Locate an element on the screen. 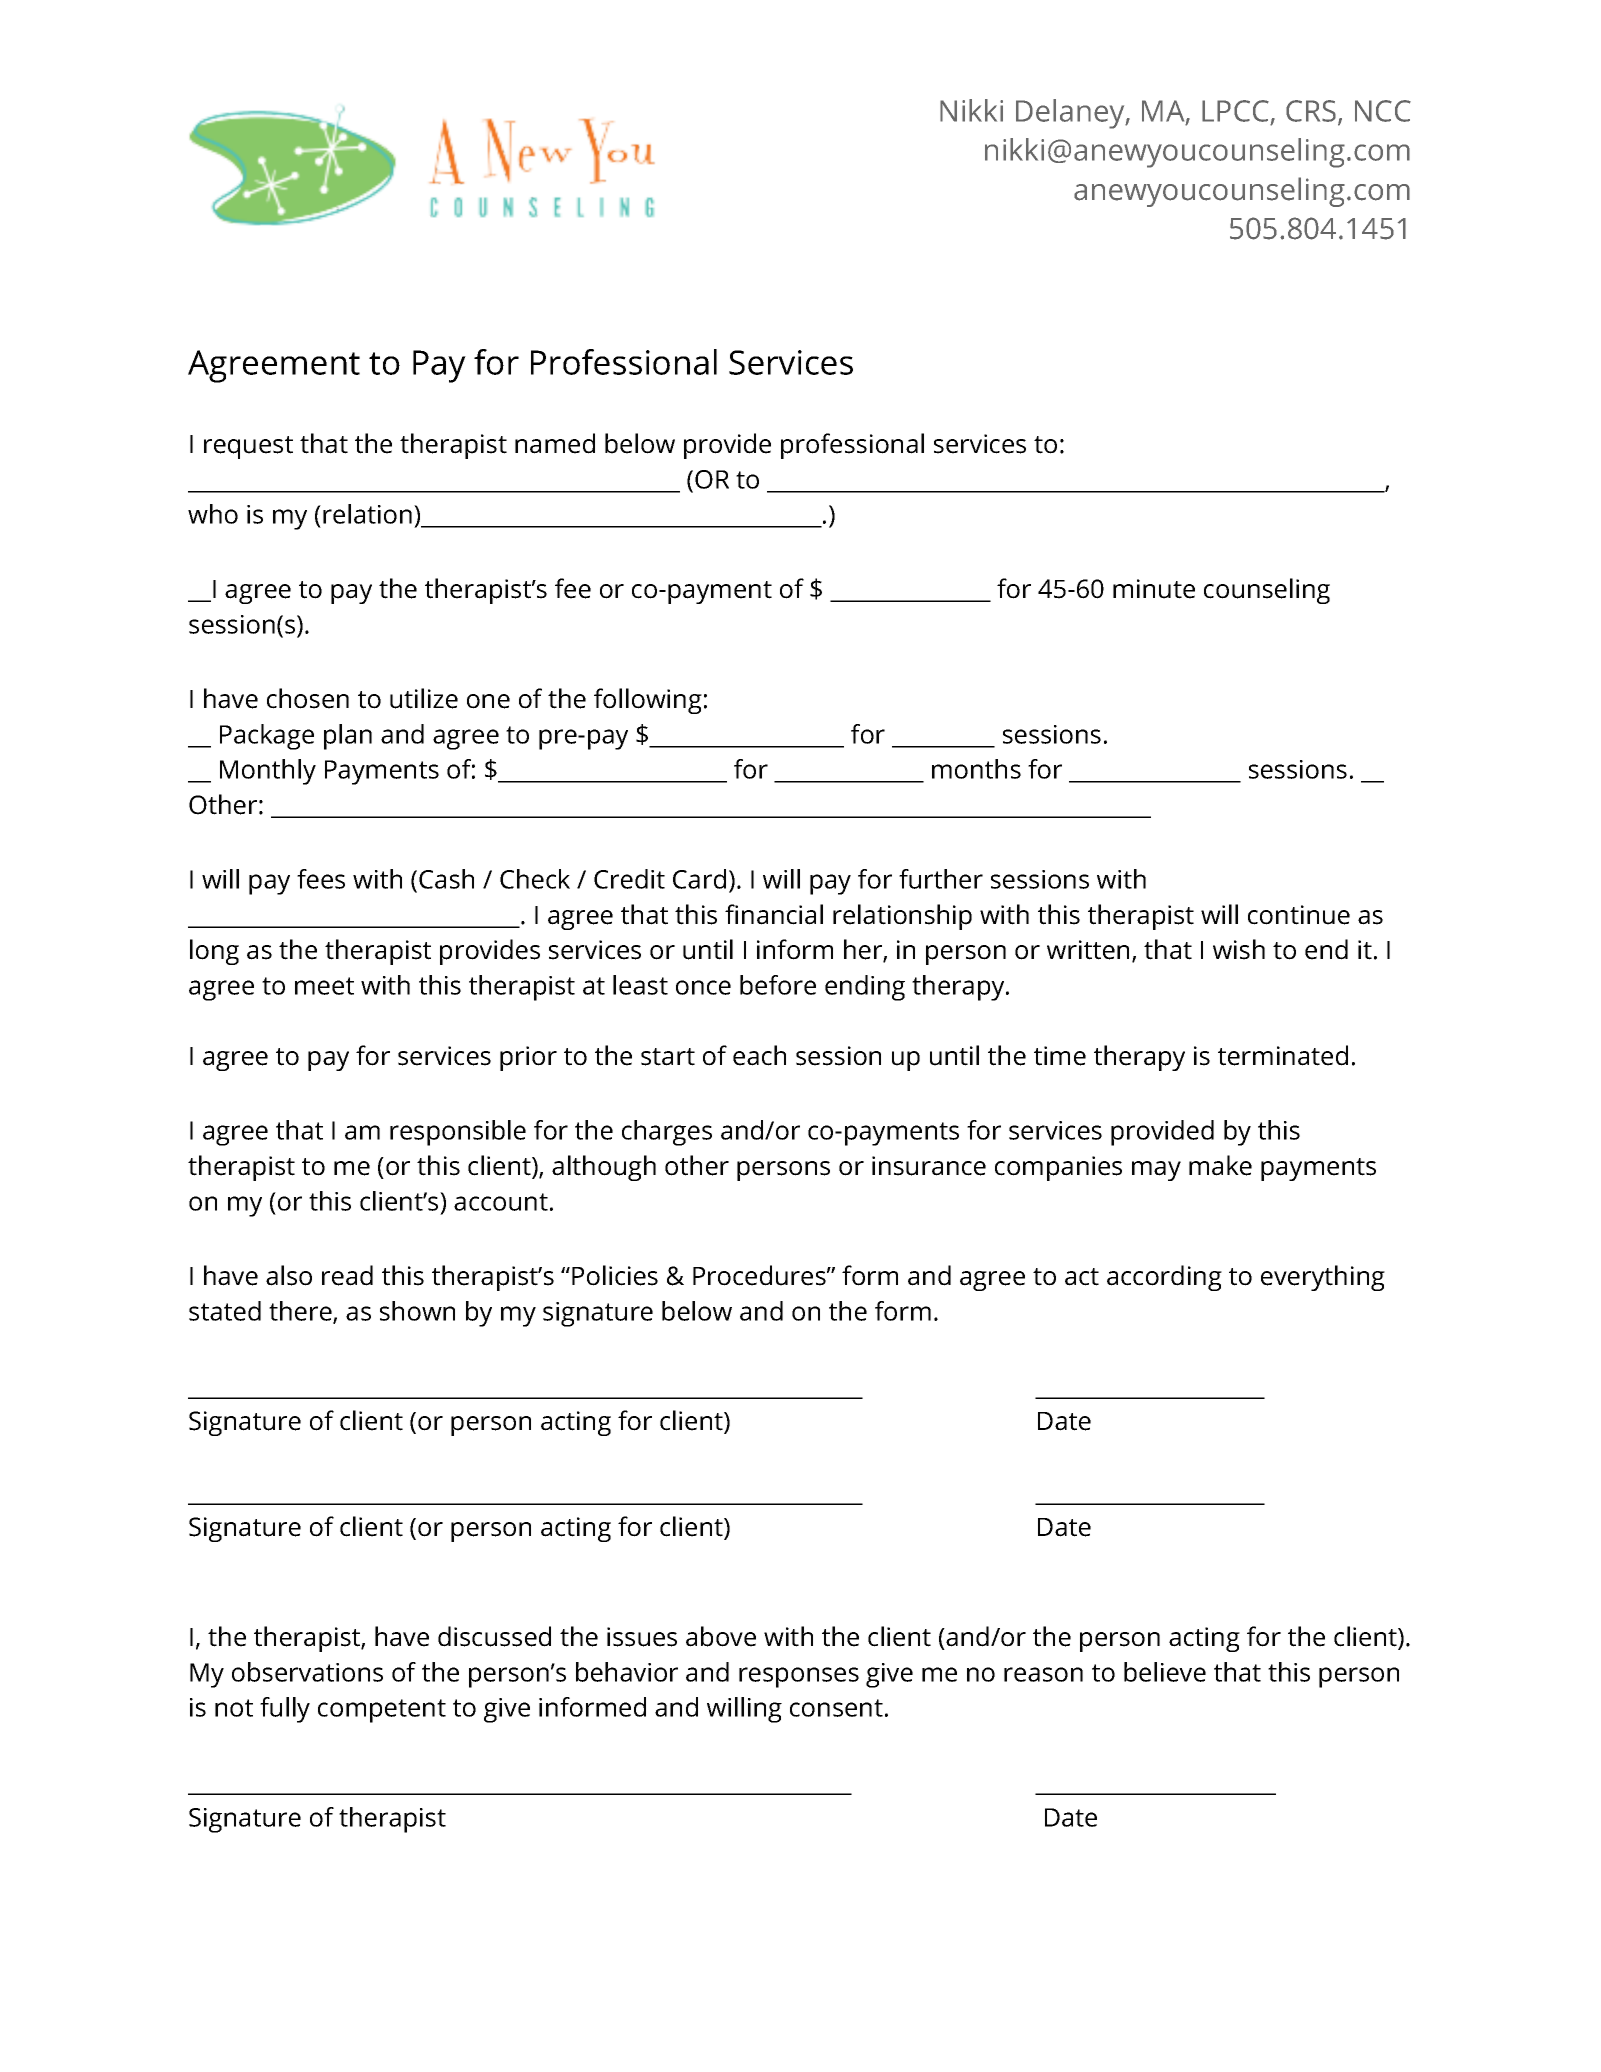 The image size is (1601, 2072). fees is located at coordinates (321, 879).
